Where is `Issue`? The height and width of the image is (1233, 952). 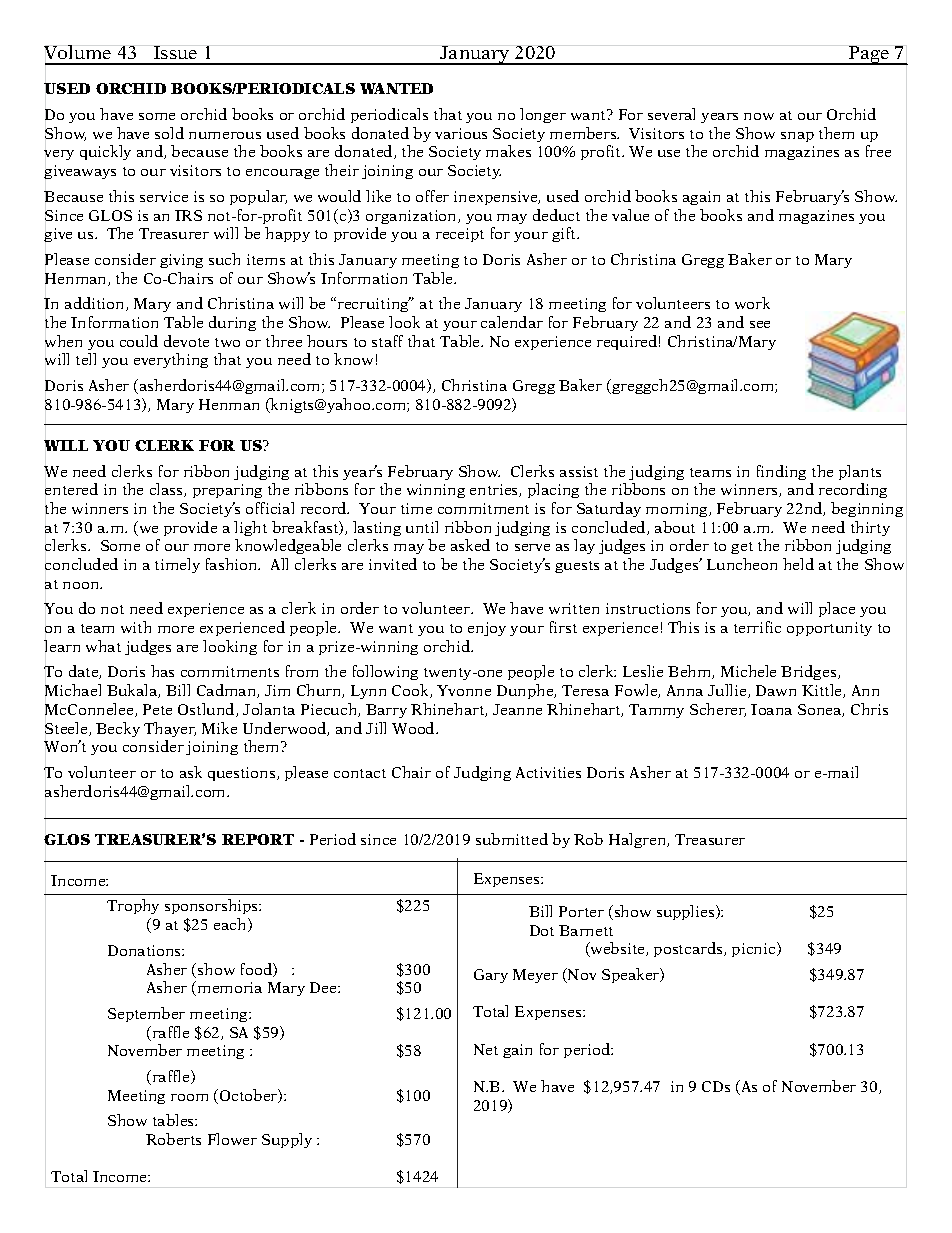
Issue is located at coordinates (175, 52).
